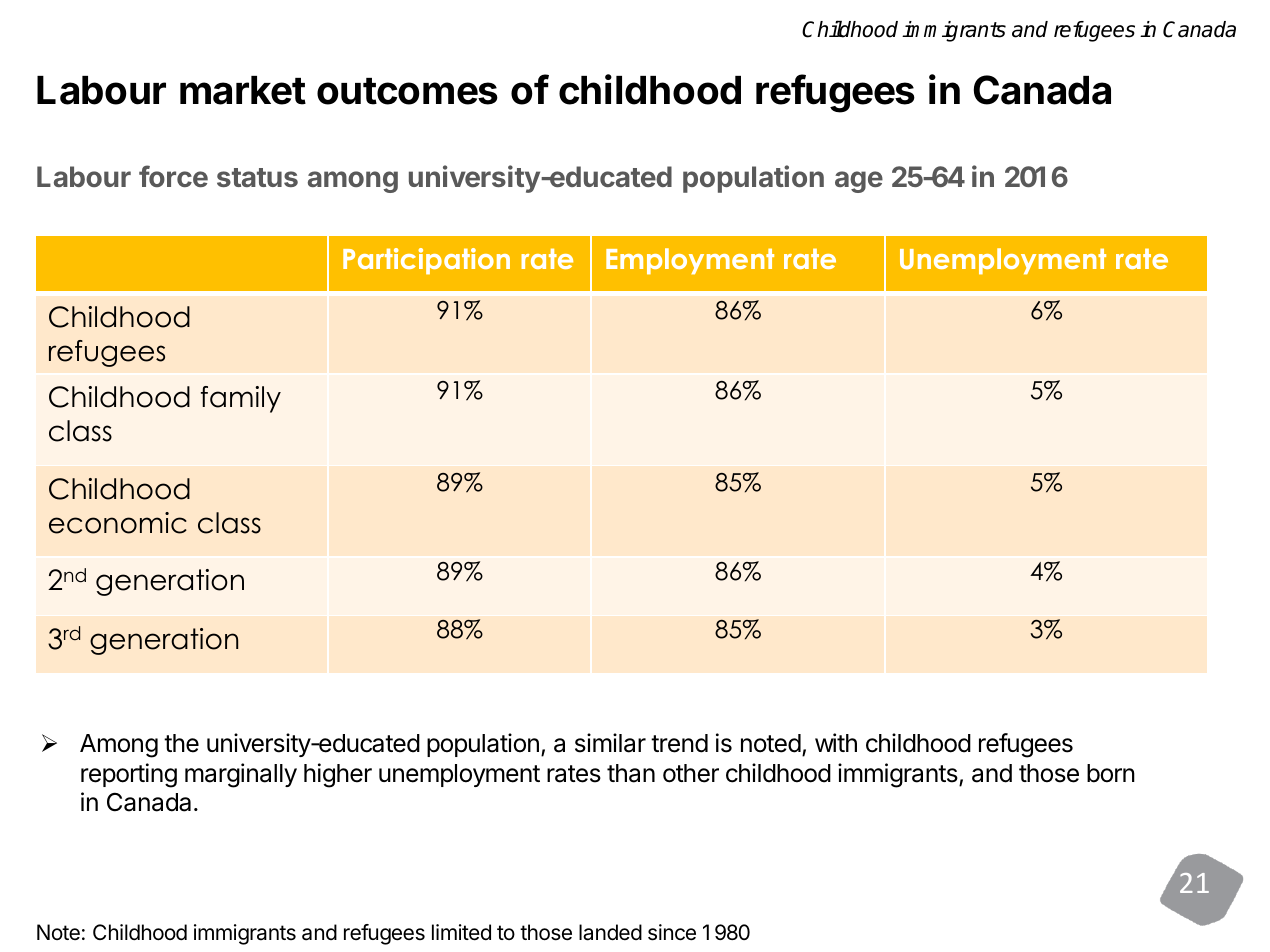  I want to click on outcomes, so click(407, 91).
